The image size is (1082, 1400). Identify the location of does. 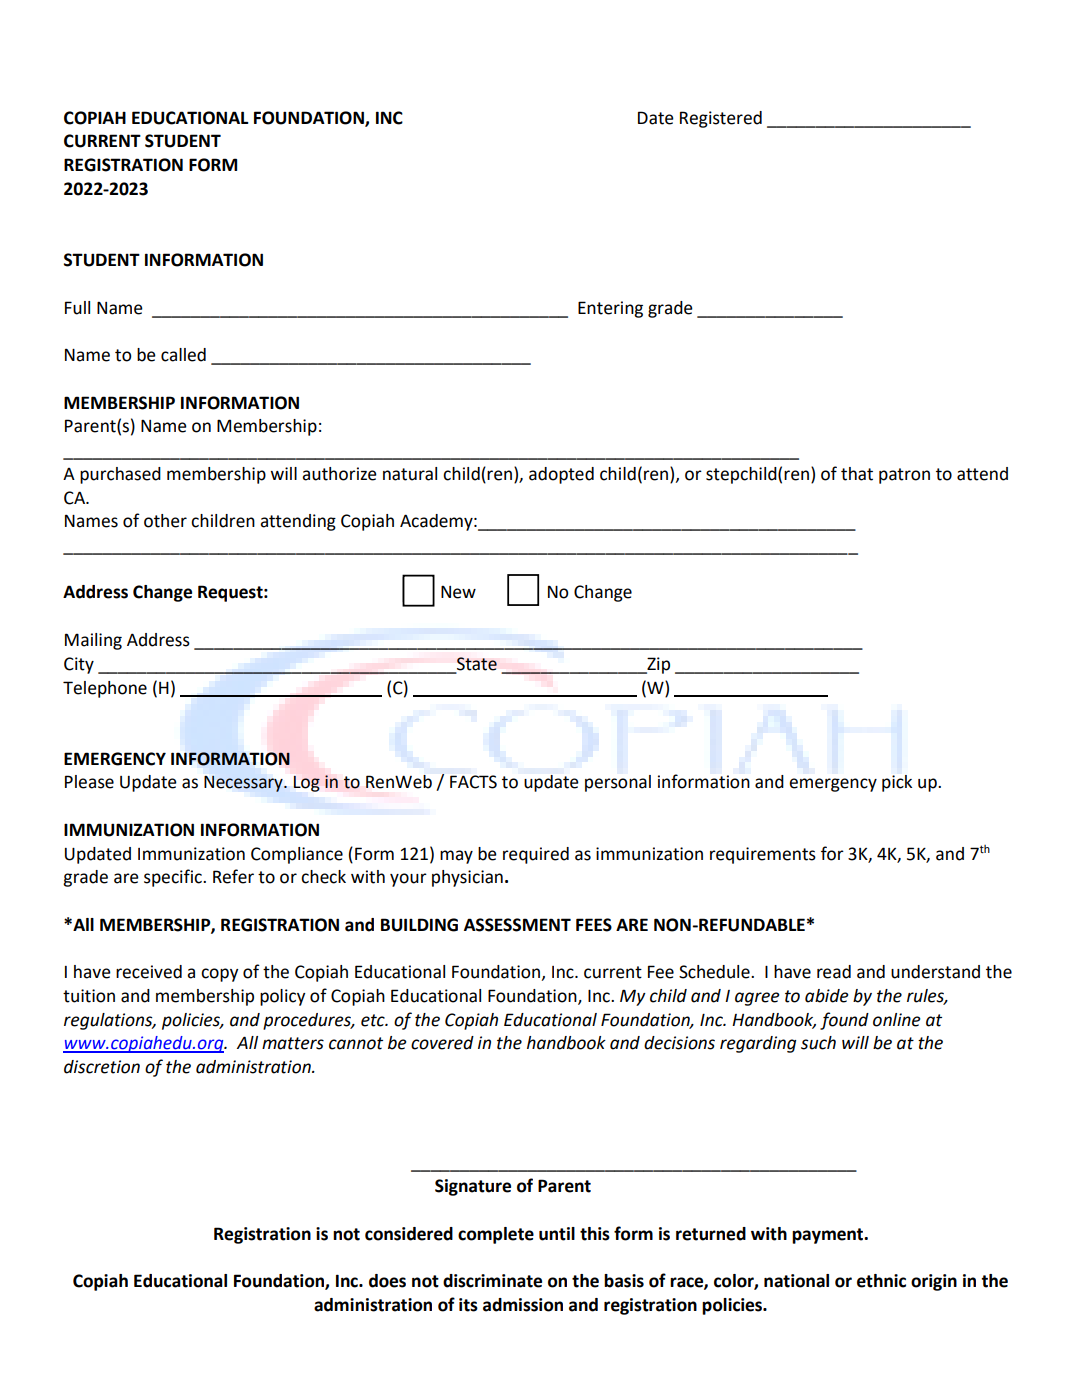
(387, 1281).
